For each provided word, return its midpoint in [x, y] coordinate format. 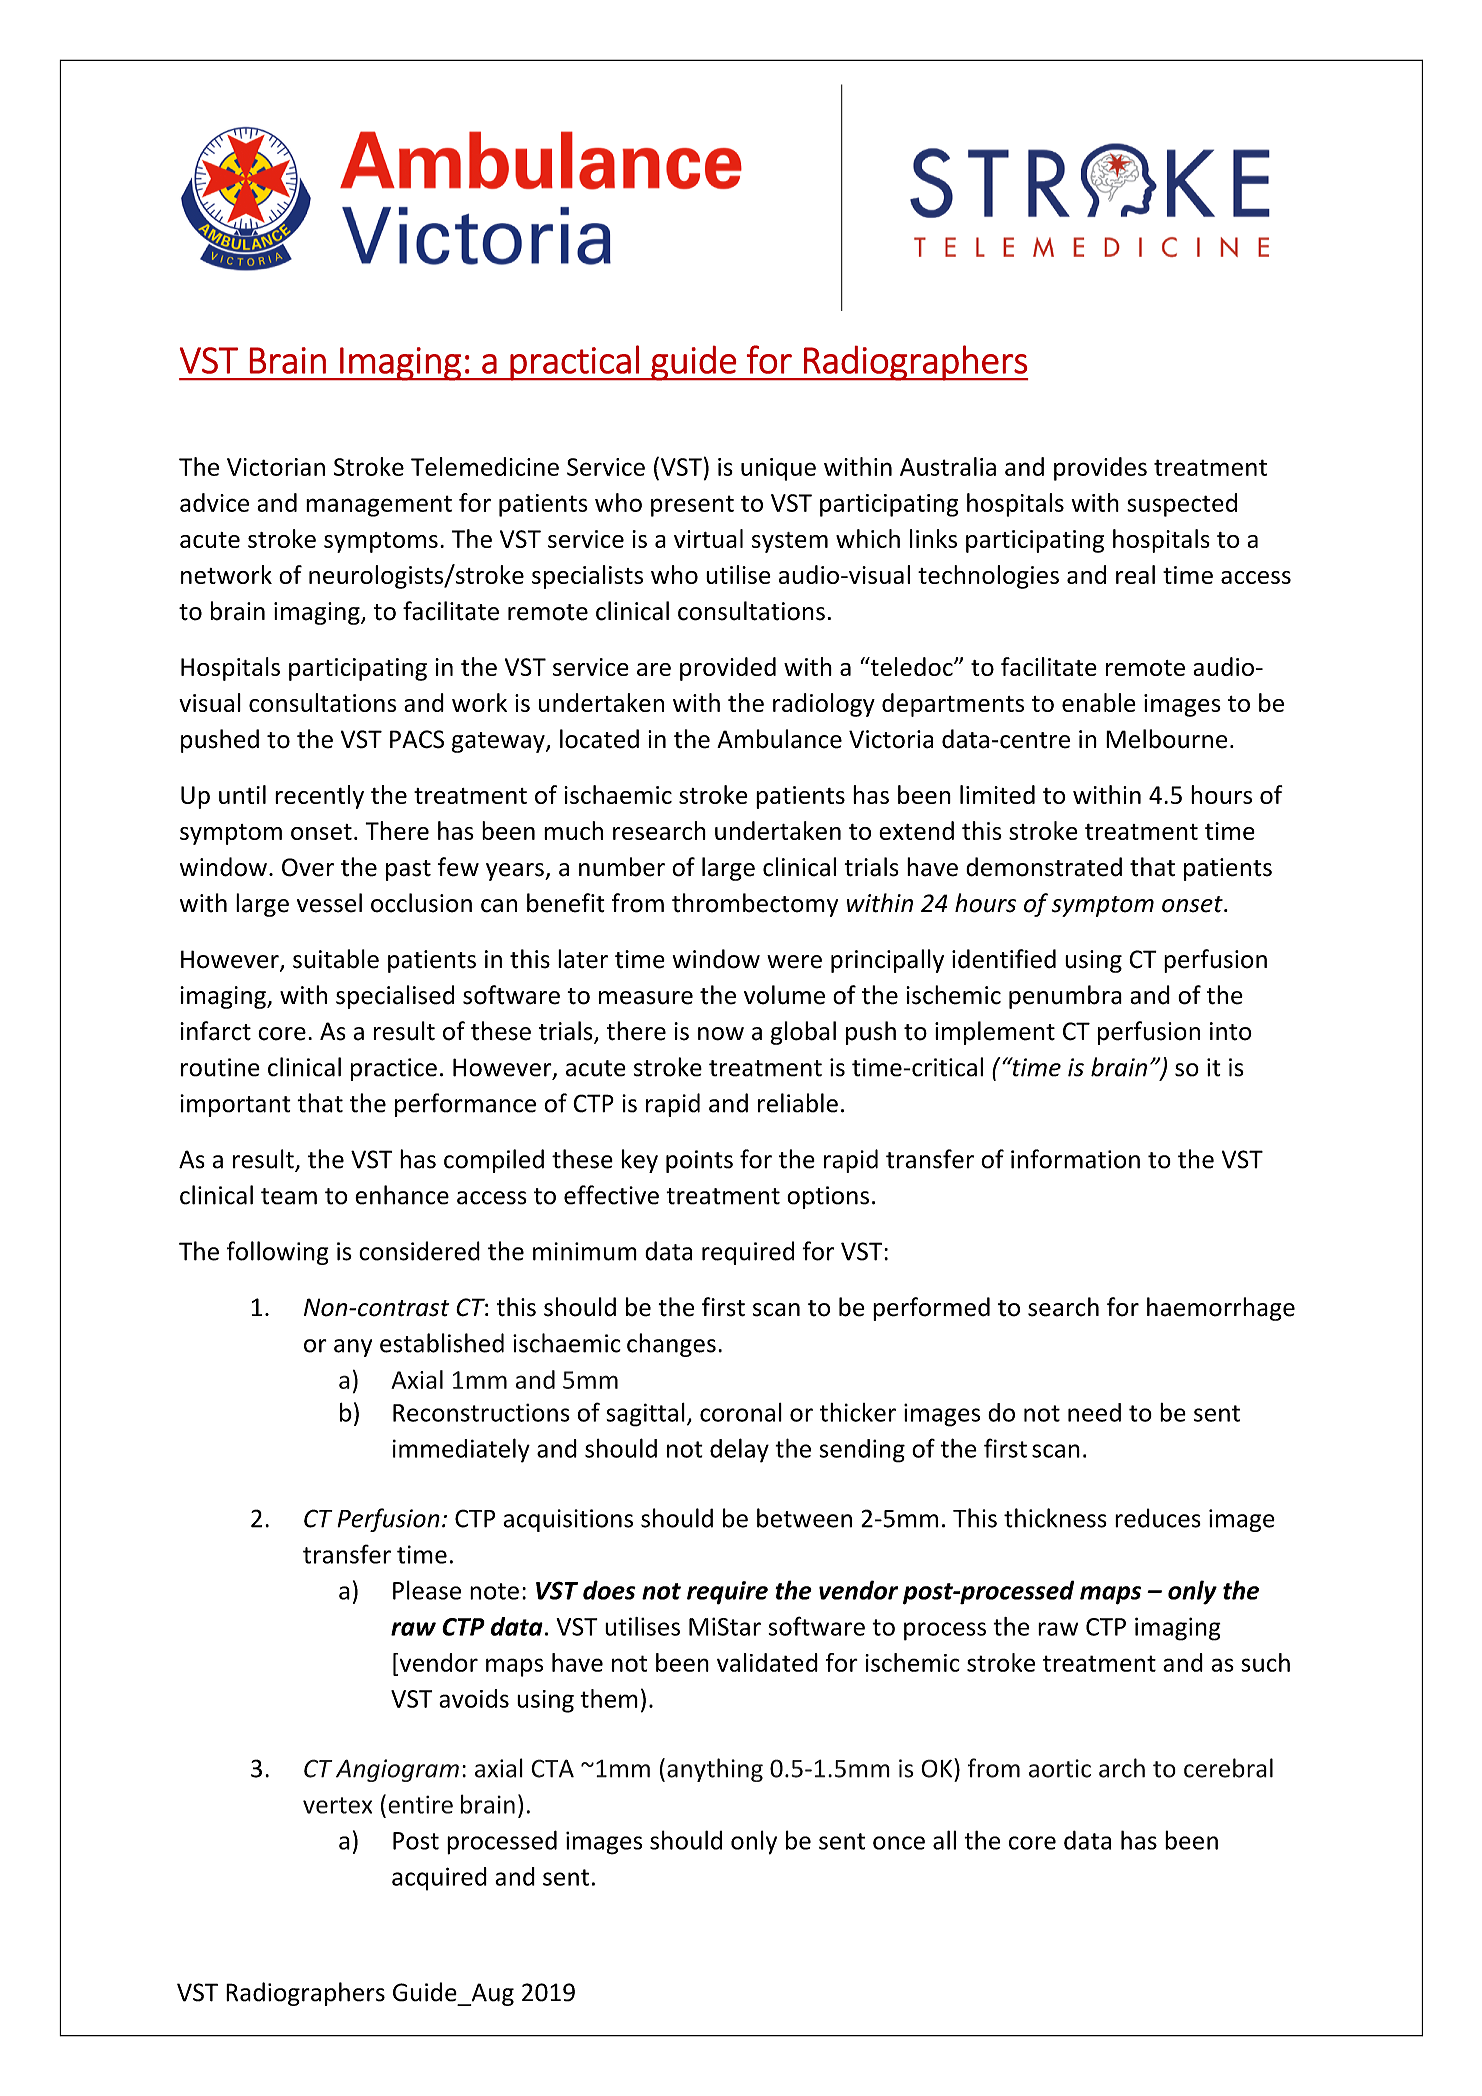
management [379, 506]
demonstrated [1044, 867]
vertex [337, 1805]
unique [778, 469]
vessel [329, 903]
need [1094, 1412]
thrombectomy [755, 905]
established [442, 1343]
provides [1100, 469]
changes [671, 1345]
